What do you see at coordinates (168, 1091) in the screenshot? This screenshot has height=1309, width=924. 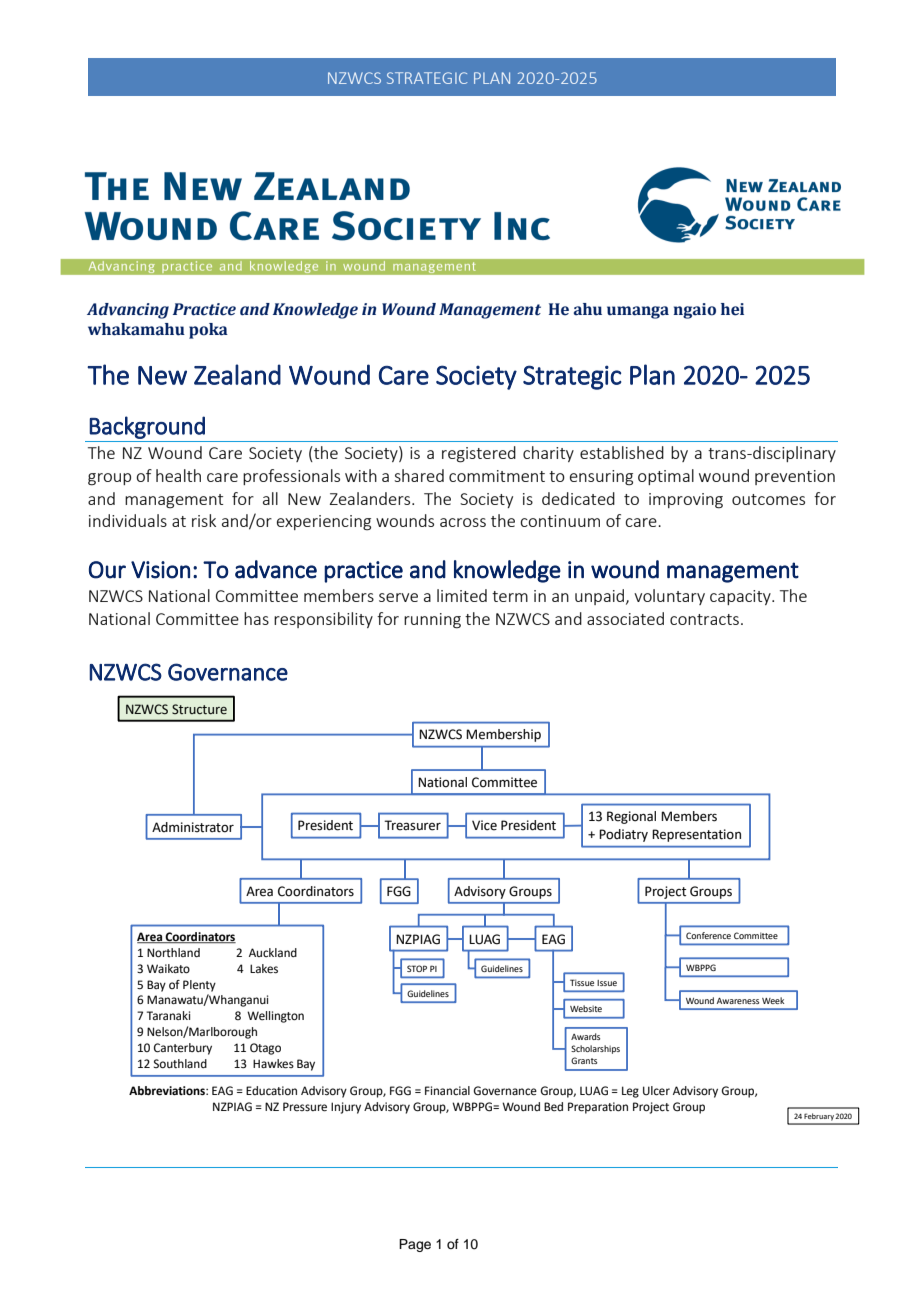 I see `Abbreviations` at bounding box center [168, 1091].
